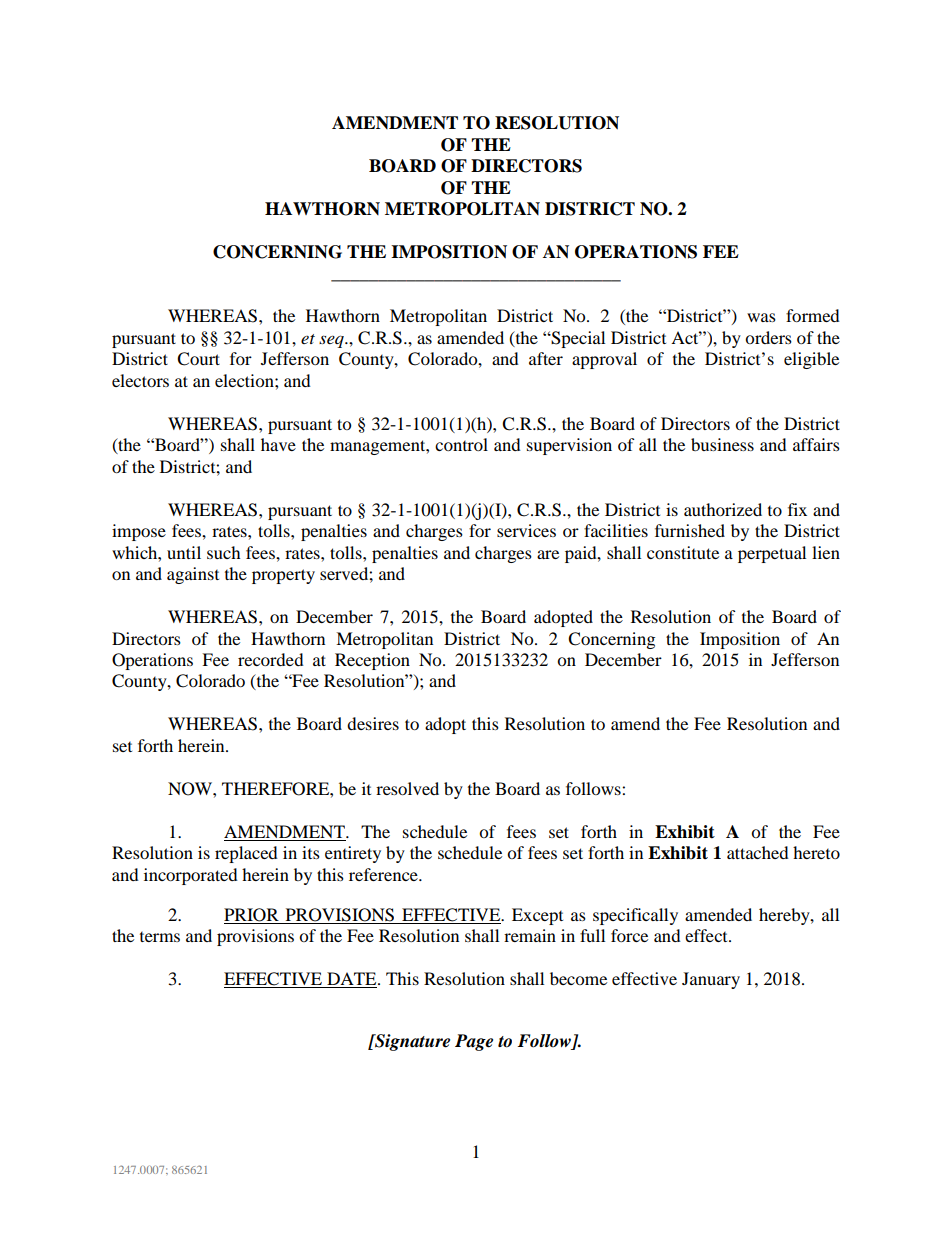  Describe the element at coordinates (772, 554) in the screenshot. I see `perpetual` at that location.
